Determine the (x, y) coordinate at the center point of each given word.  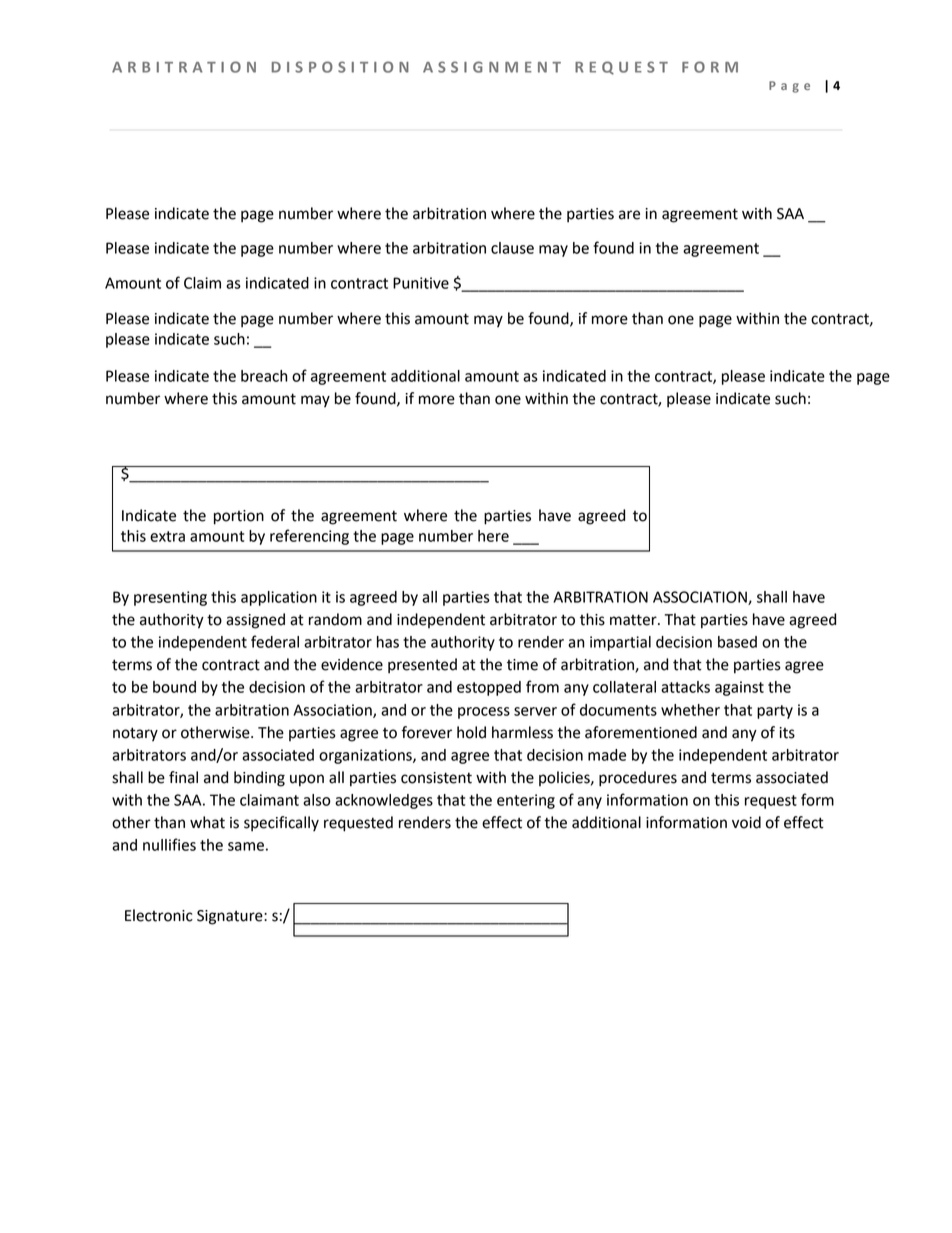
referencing (309, 537)
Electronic (159, 915)
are (629, 215)
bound (174, 687)
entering (526, 801)
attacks (685, 687)
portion (239, 517)
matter (634, 620)
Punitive (421, 283)
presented (422, 666)
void (746, 822)
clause (512, 248)
